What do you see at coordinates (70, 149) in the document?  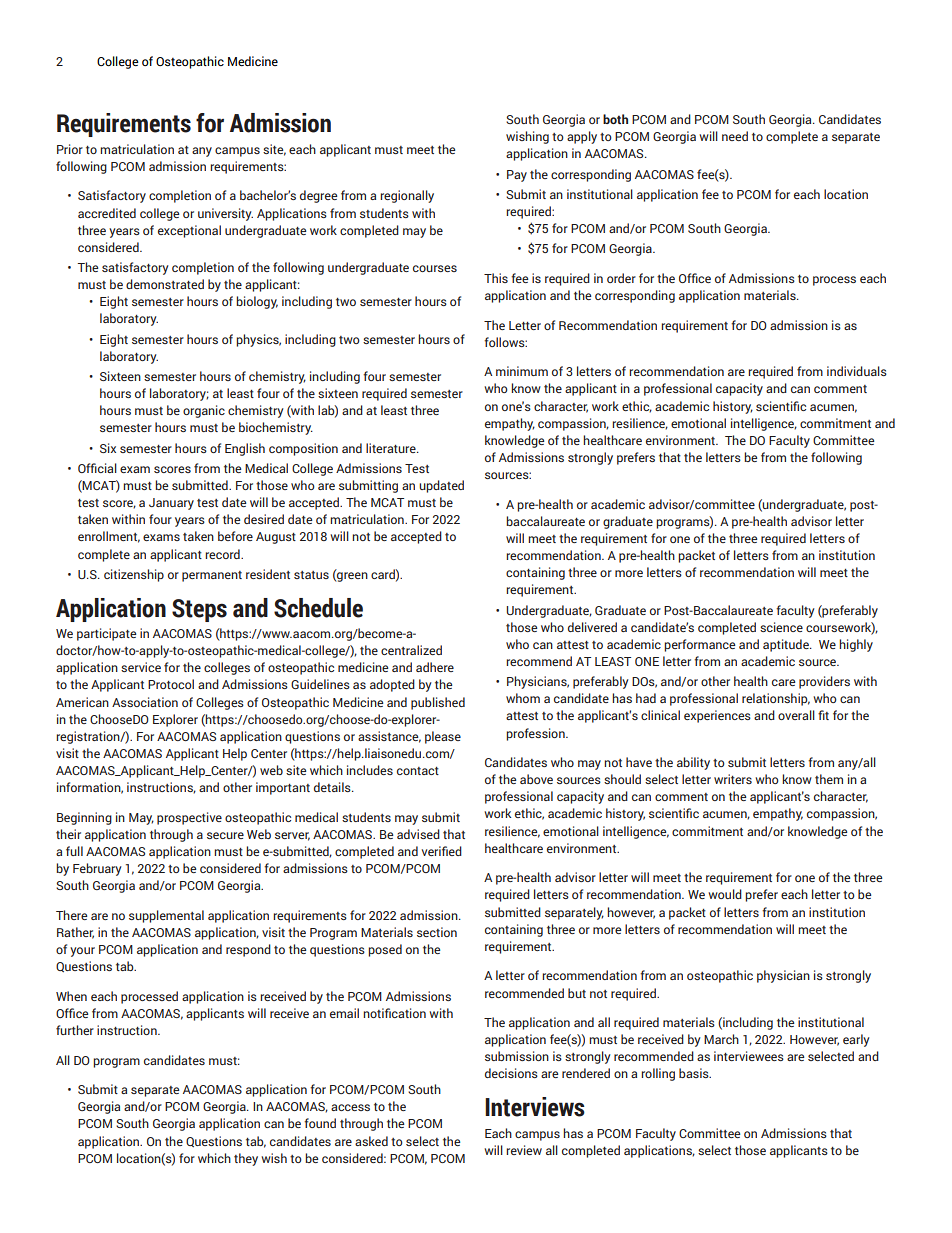 I see `Prior` at bounding box center [70, 149].
